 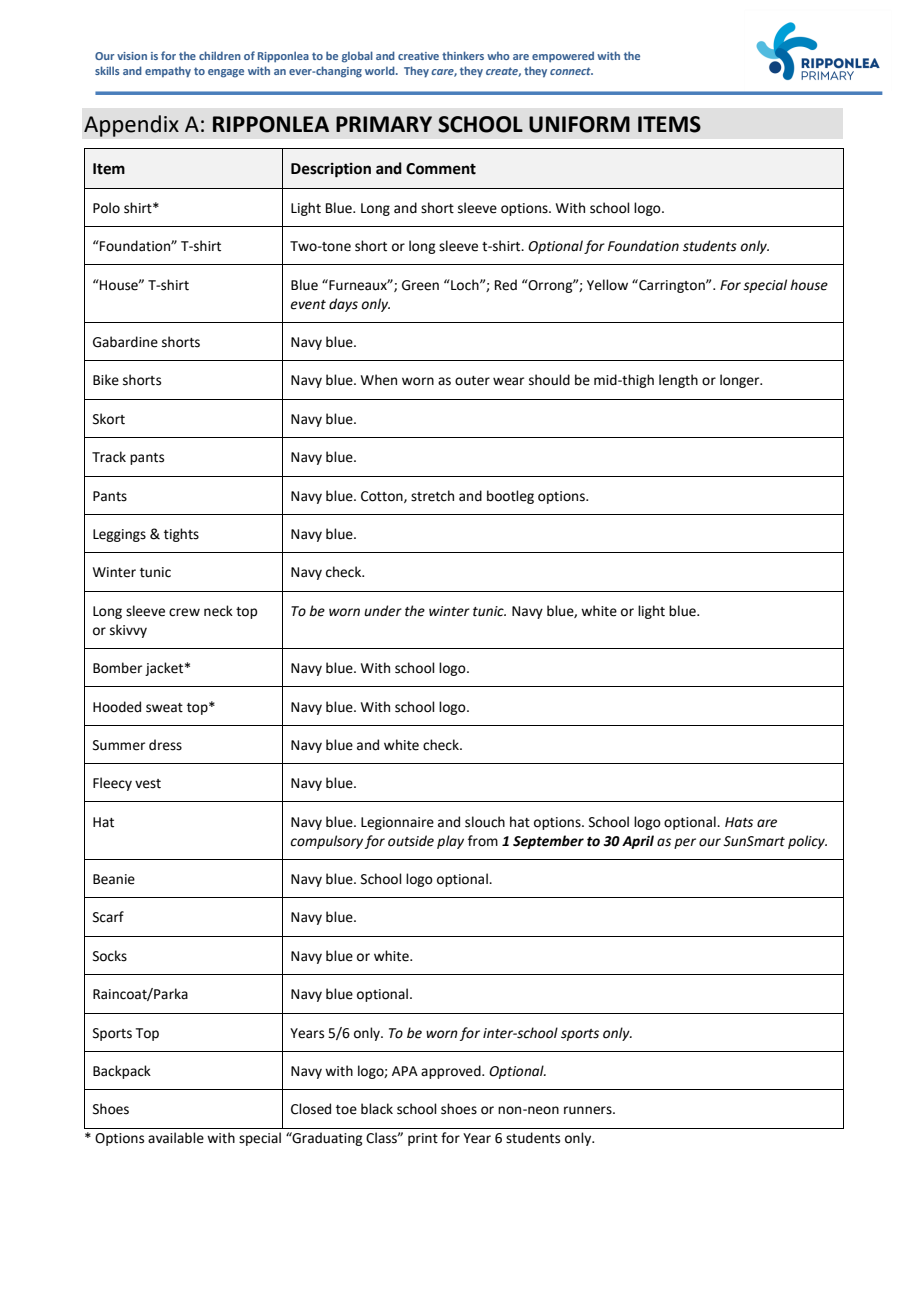 I want to click on play, so click(x=450, y=842).
